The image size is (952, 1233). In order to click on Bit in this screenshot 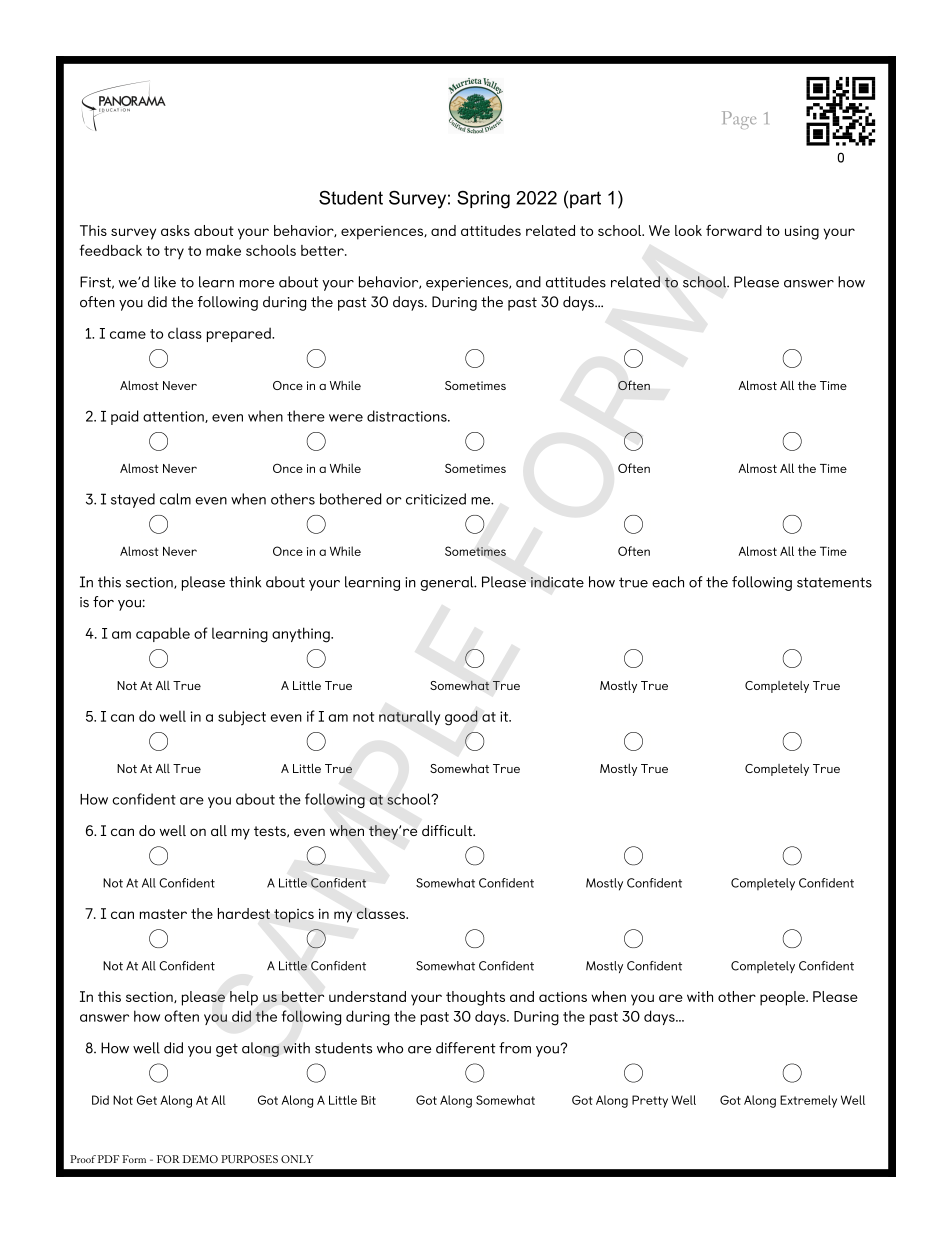, I will do `click(368, 1100)`.
